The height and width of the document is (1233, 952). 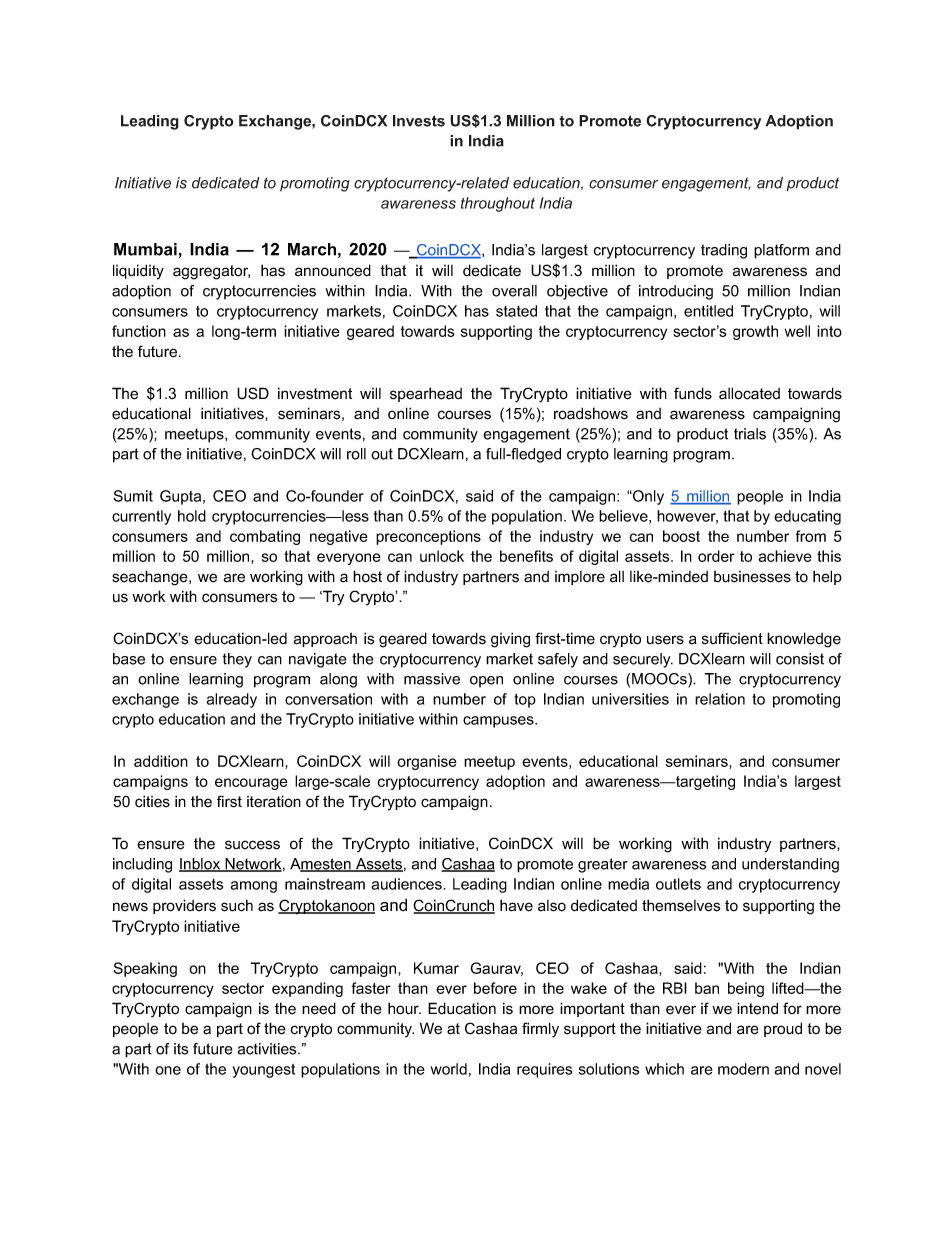 I want to click on campuses, so click(x=499, y=722).
